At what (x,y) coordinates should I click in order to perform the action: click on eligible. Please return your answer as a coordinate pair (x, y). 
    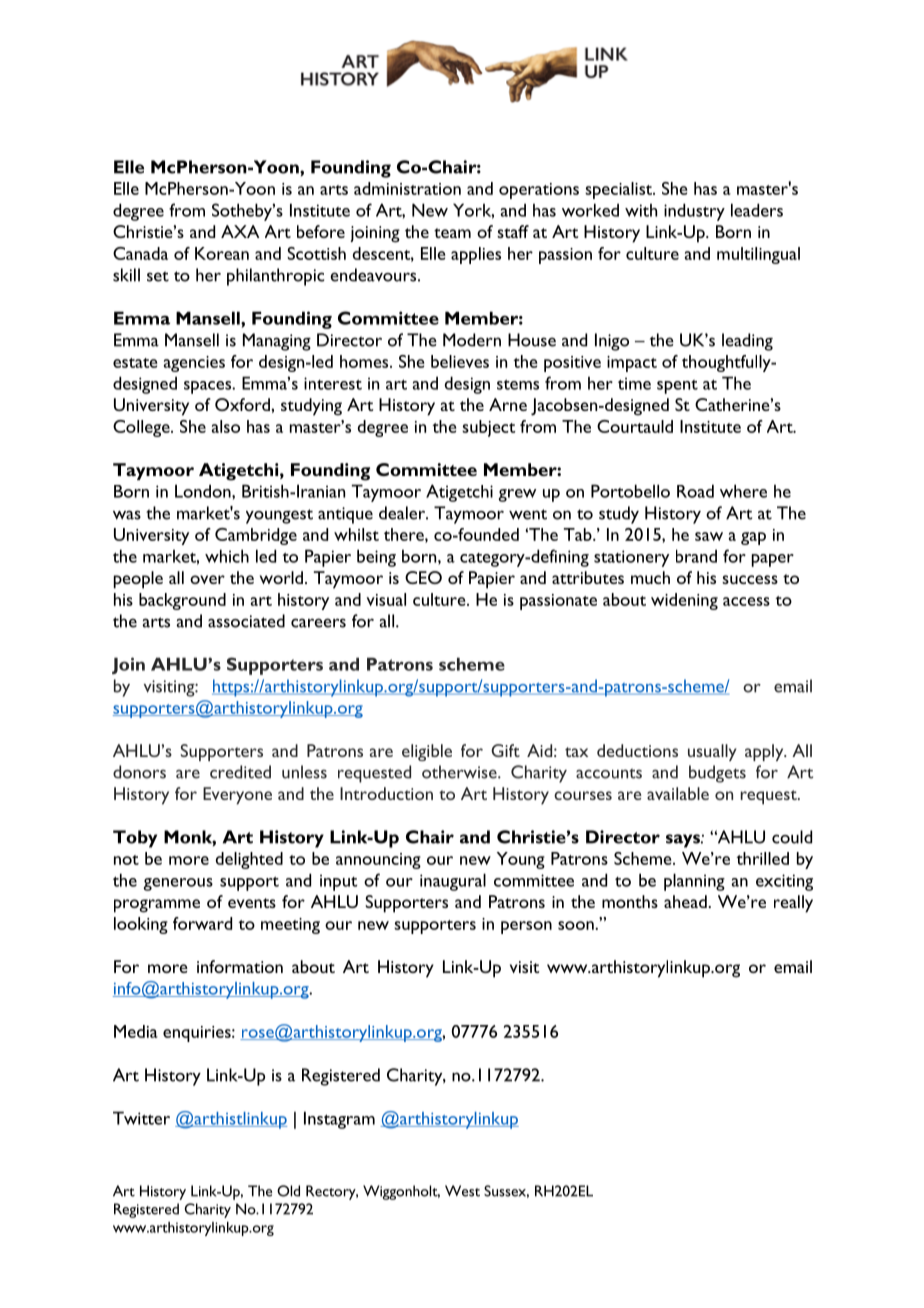
    Looking at the image, I should click on (427, 752).
